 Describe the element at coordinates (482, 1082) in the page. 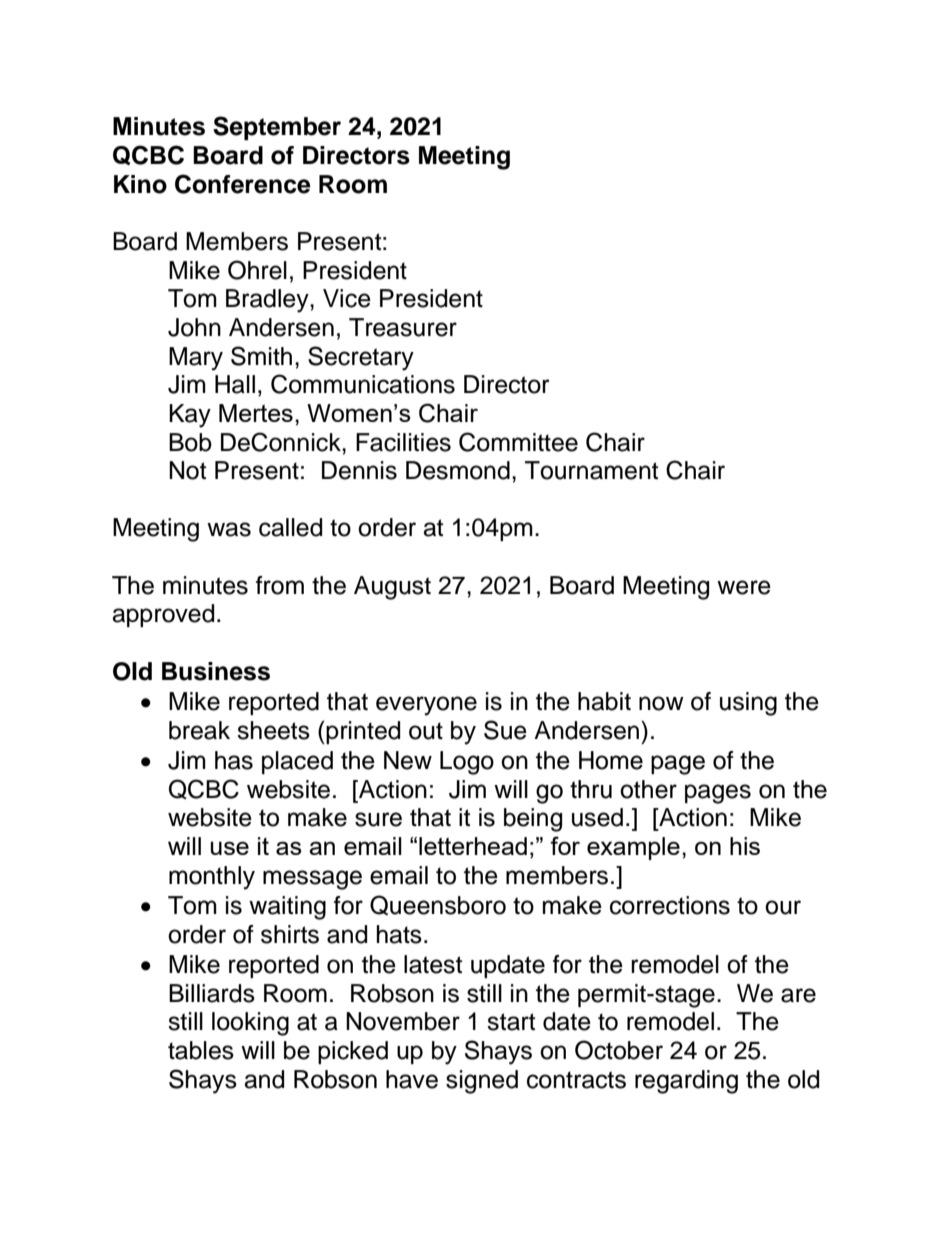

I see `signed` at that location.
